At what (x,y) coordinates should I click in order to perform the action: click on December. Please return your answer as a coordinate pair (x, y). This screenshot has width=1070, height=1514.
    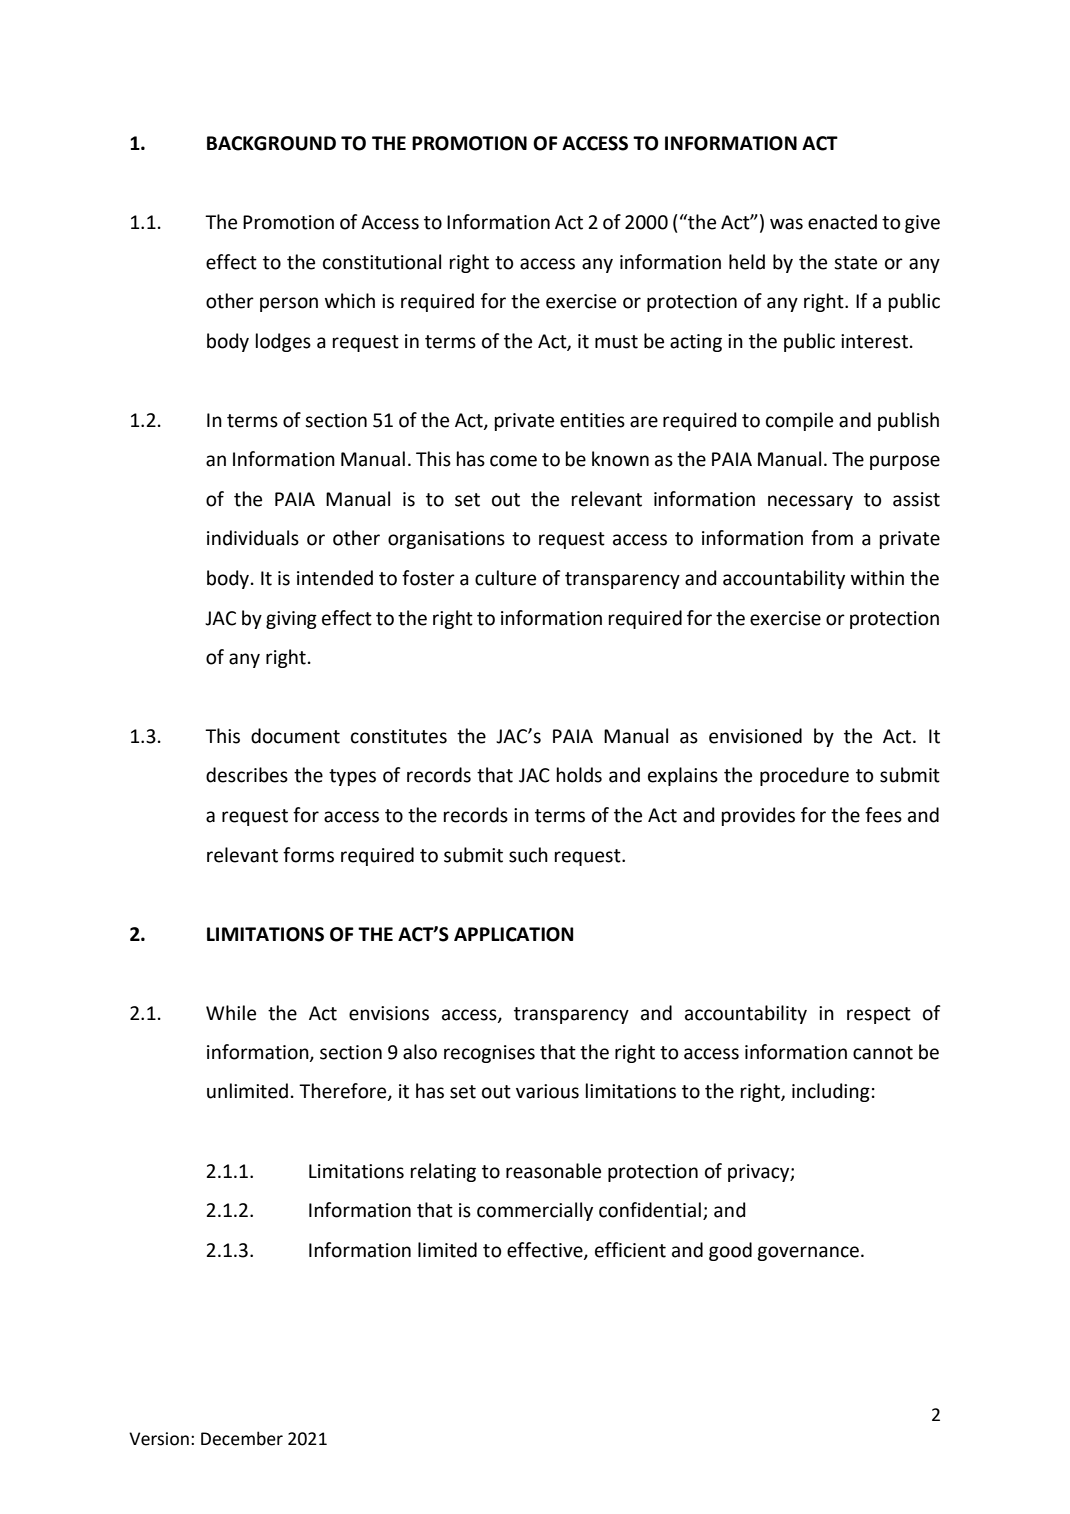
    Looking at the image, I should click on (242, 1438).
